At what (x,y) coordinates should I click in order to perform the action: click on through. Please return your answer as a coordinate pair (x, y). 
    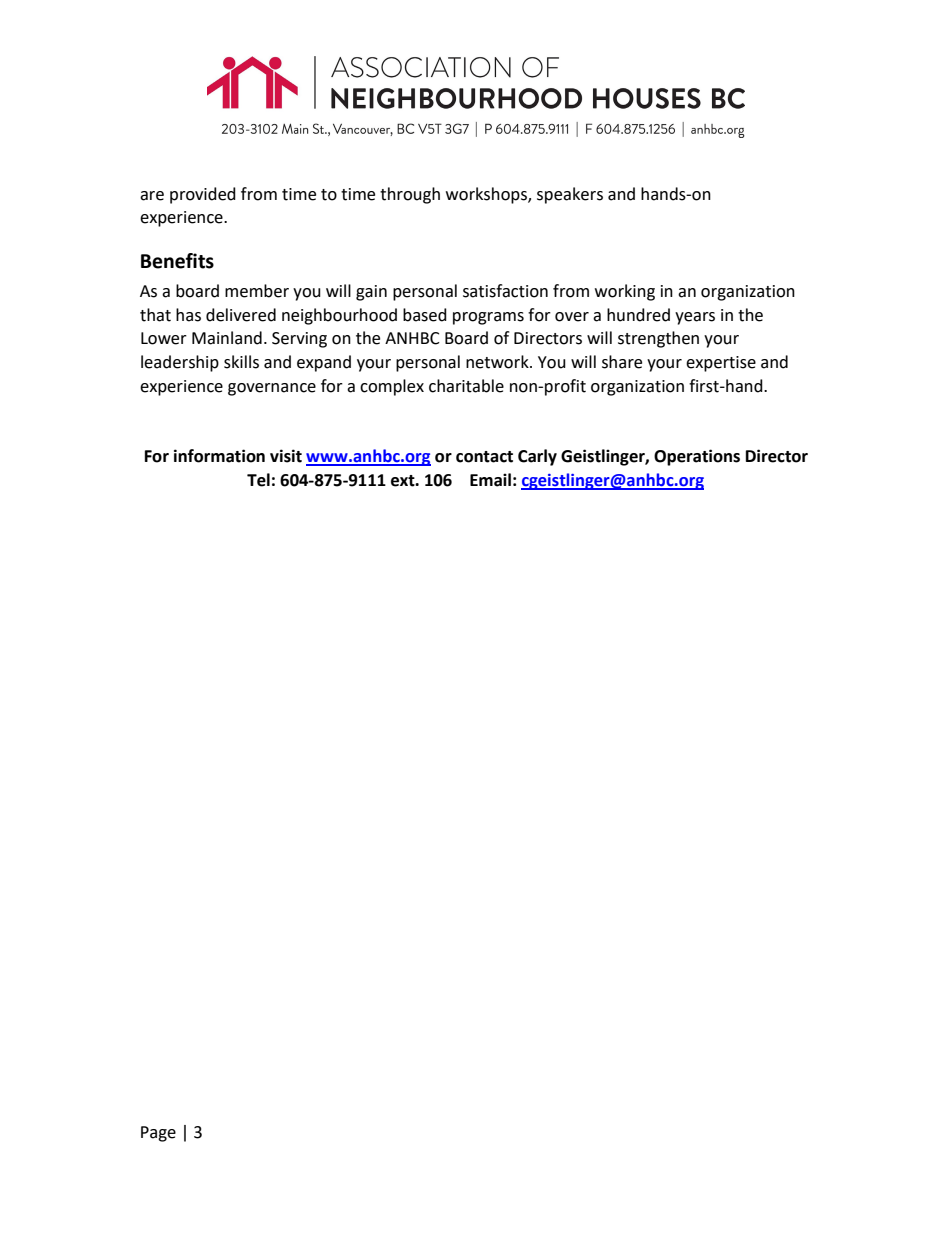
    Looking at the image, I should click on (410, 195).
